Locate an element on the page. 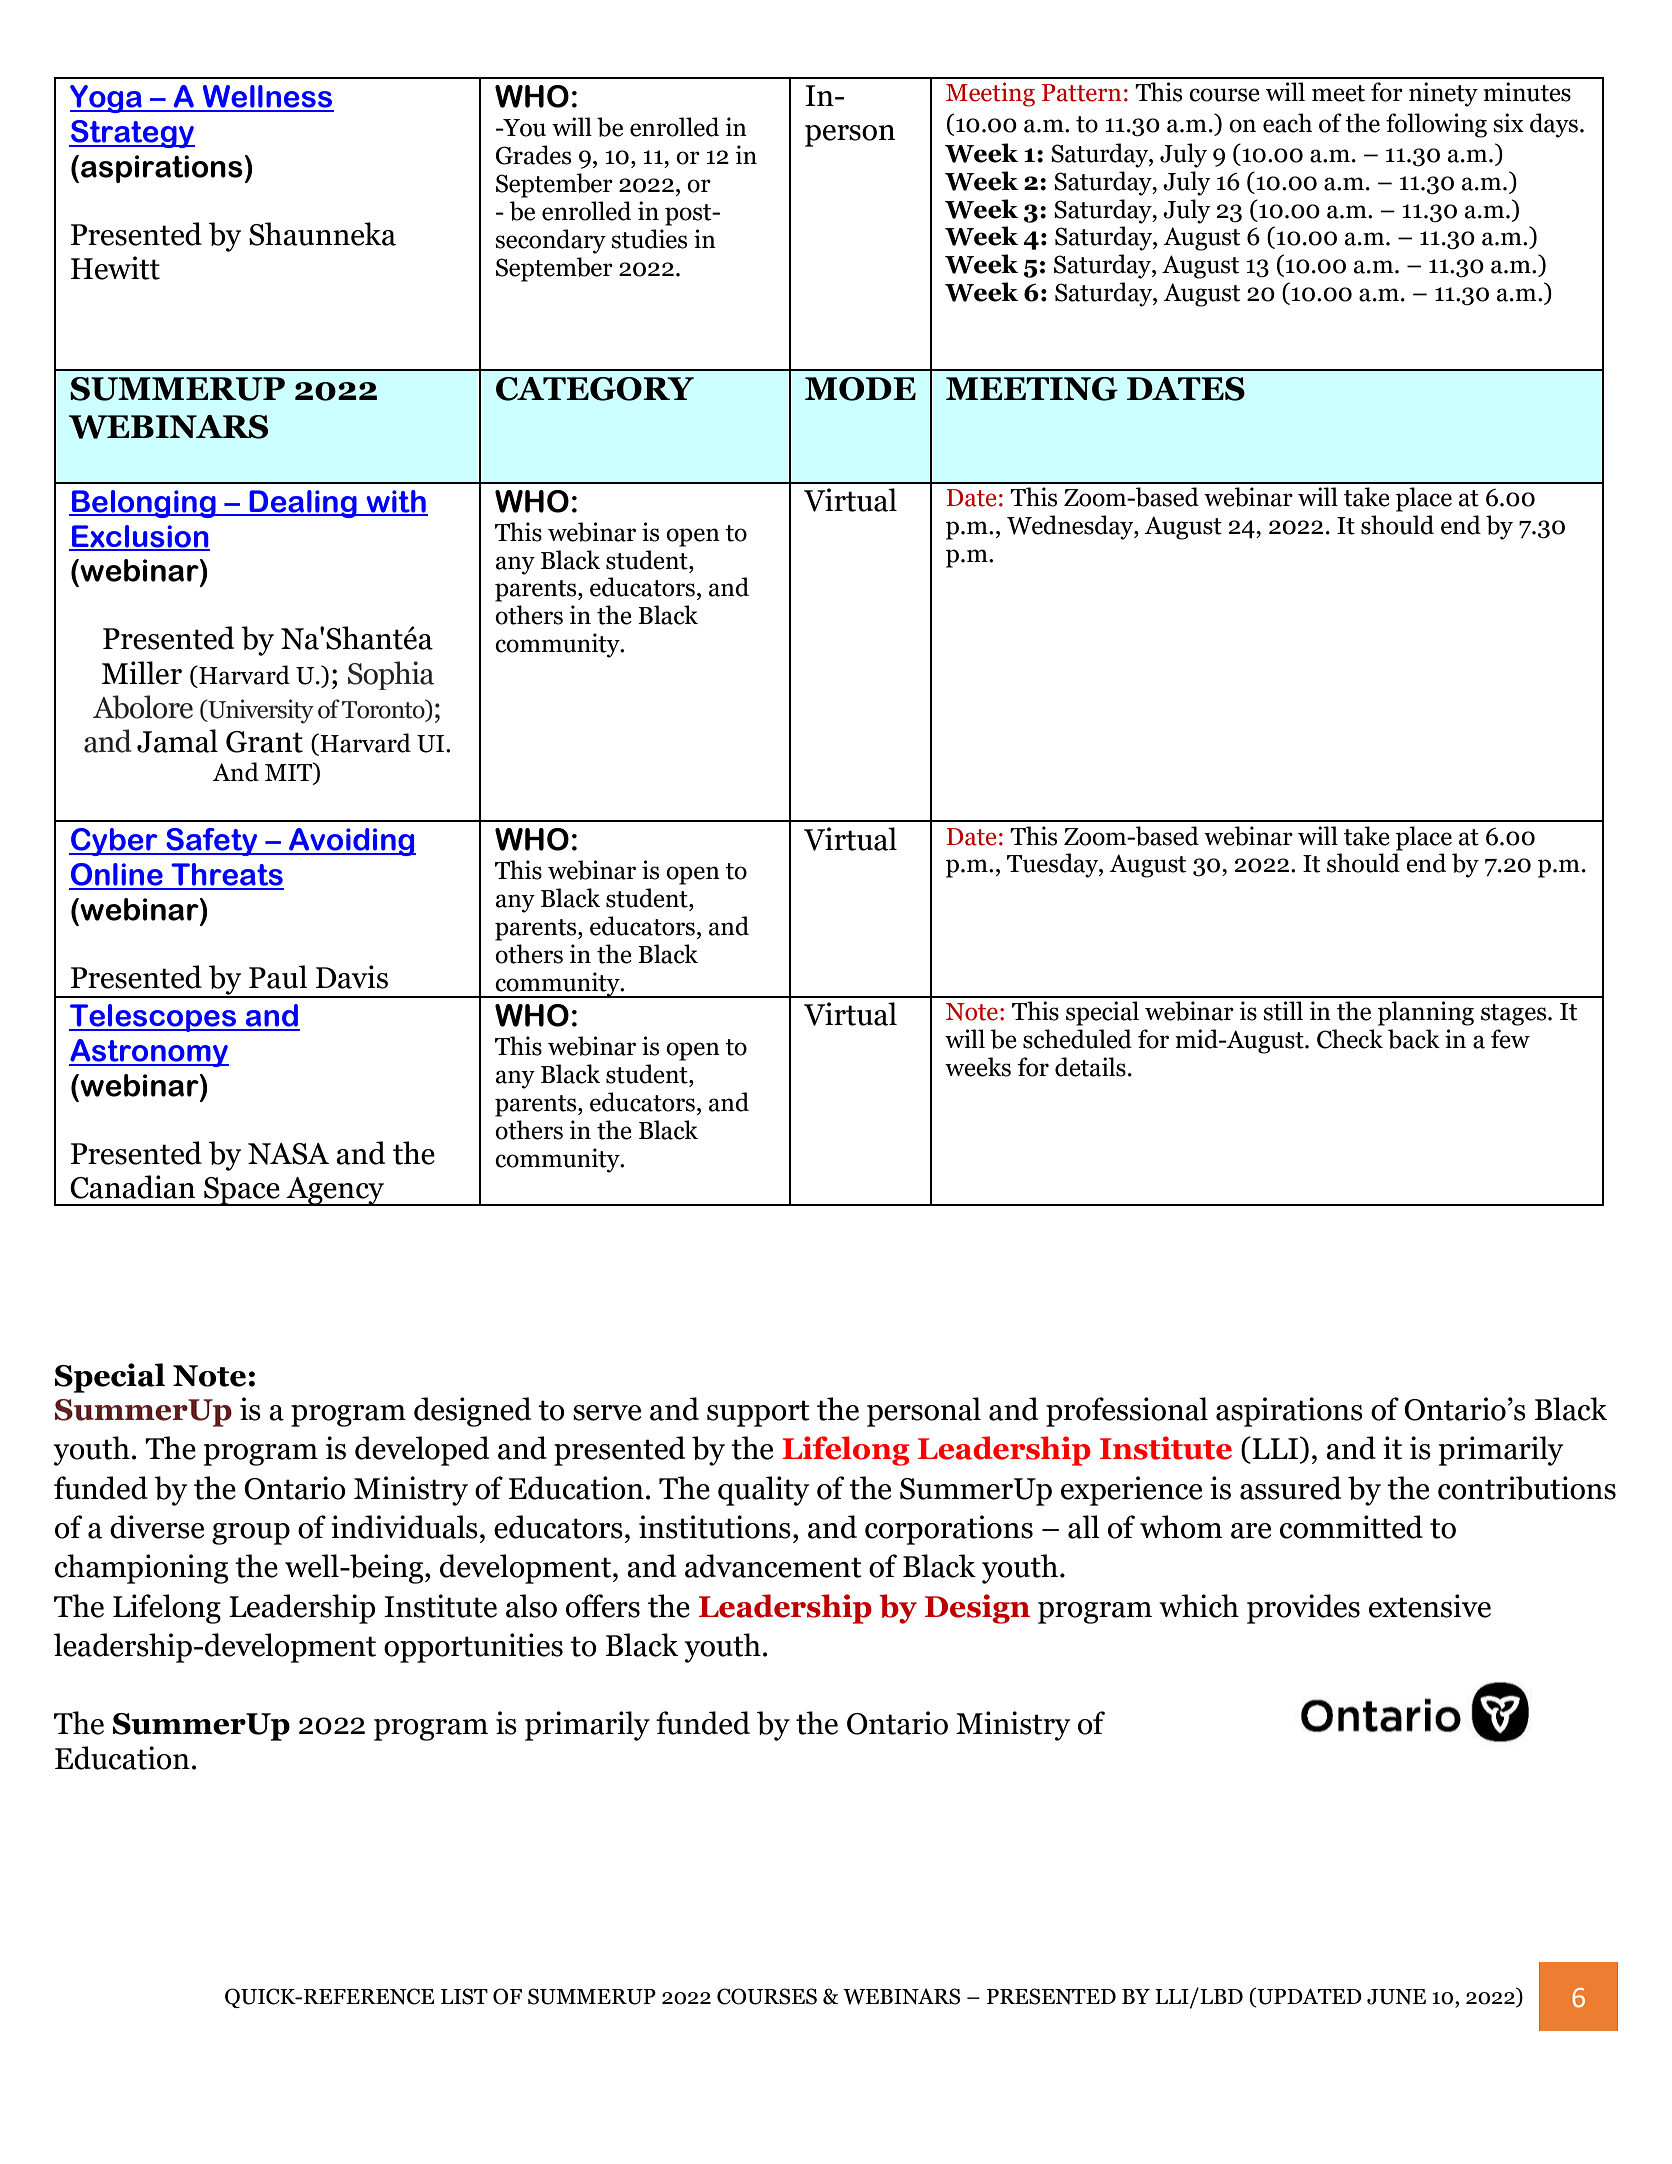 The height and width of the image is (2164, 1672). Grant is located at coordinates (264, 742).
